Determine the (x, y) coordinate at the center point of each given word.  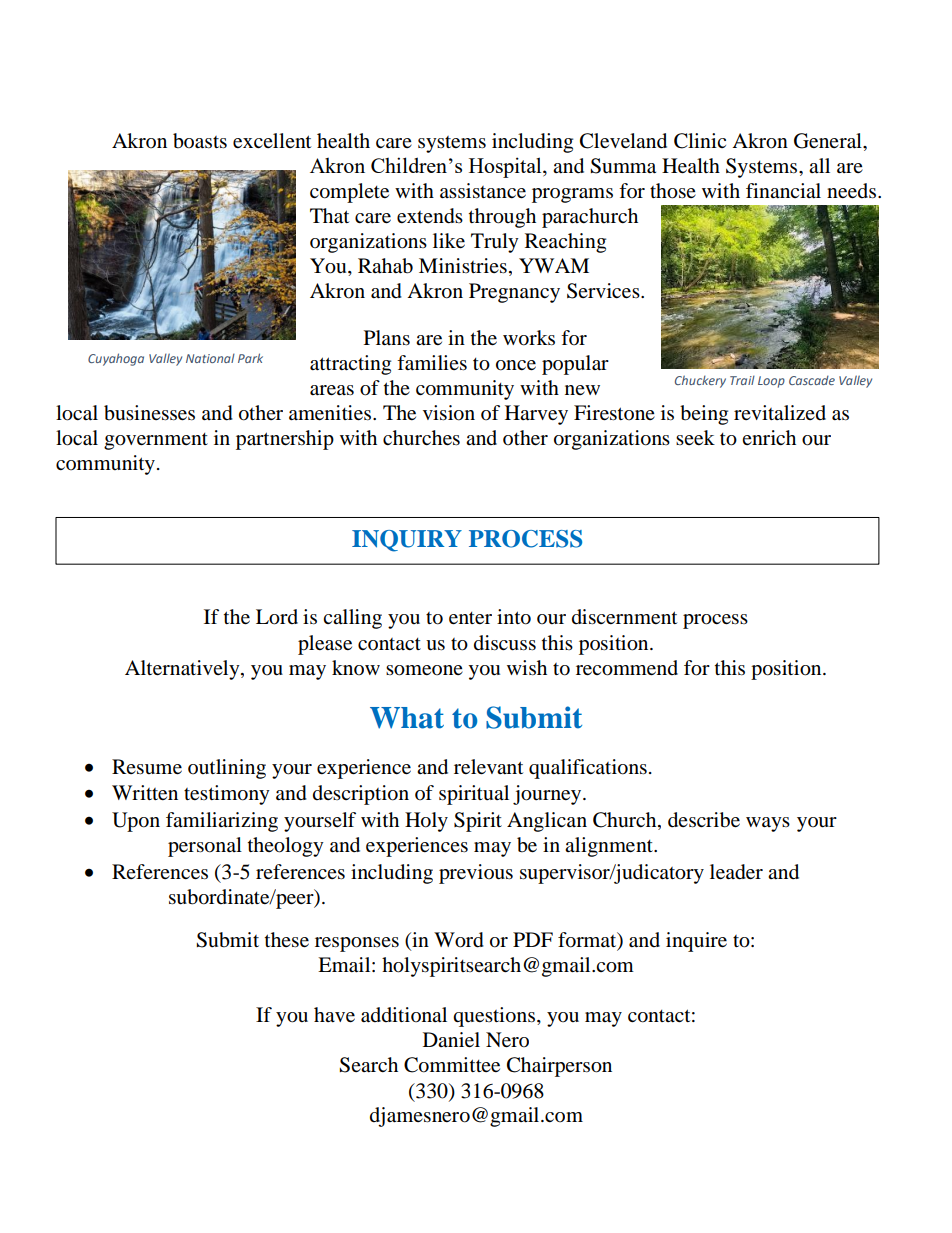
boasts (200, 141)
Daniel (451, 1040)
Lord (277, 617)
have (334, 1015)
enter (470, 618)
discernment (624, 617)
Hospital (506, 167)
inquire (696, 942)
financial (783, 190)
